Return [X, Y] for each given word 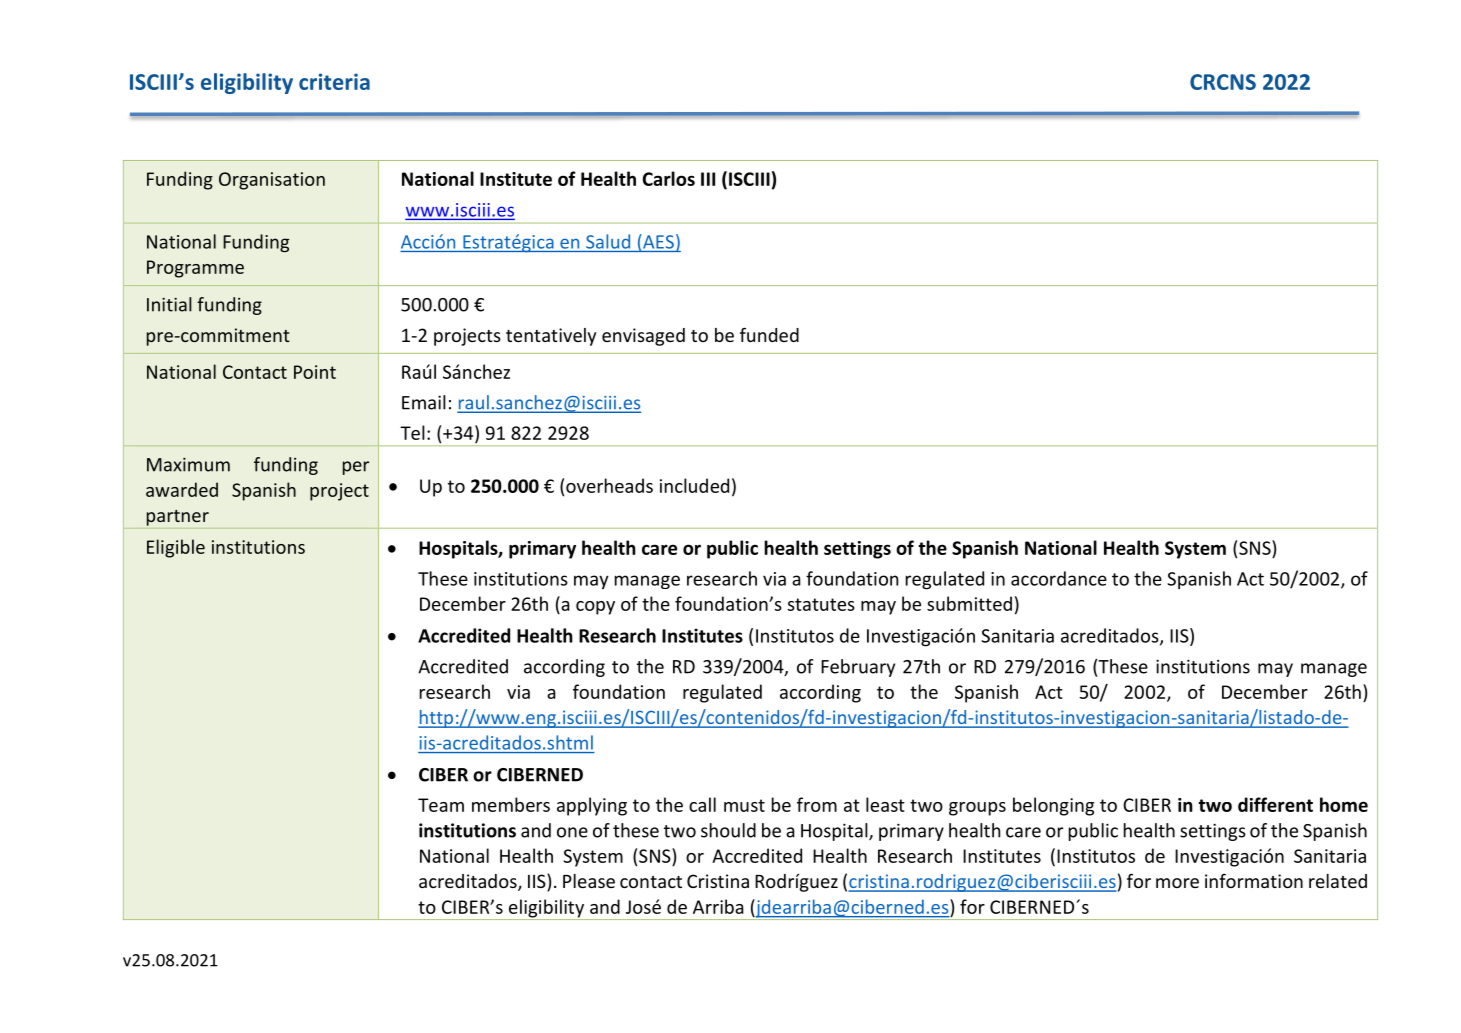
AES [657, 241]
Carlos [669, 178]
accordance [1059, 578]
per [356, 468]
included [694, 485]
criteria [334, 81]
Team [441, 805]
